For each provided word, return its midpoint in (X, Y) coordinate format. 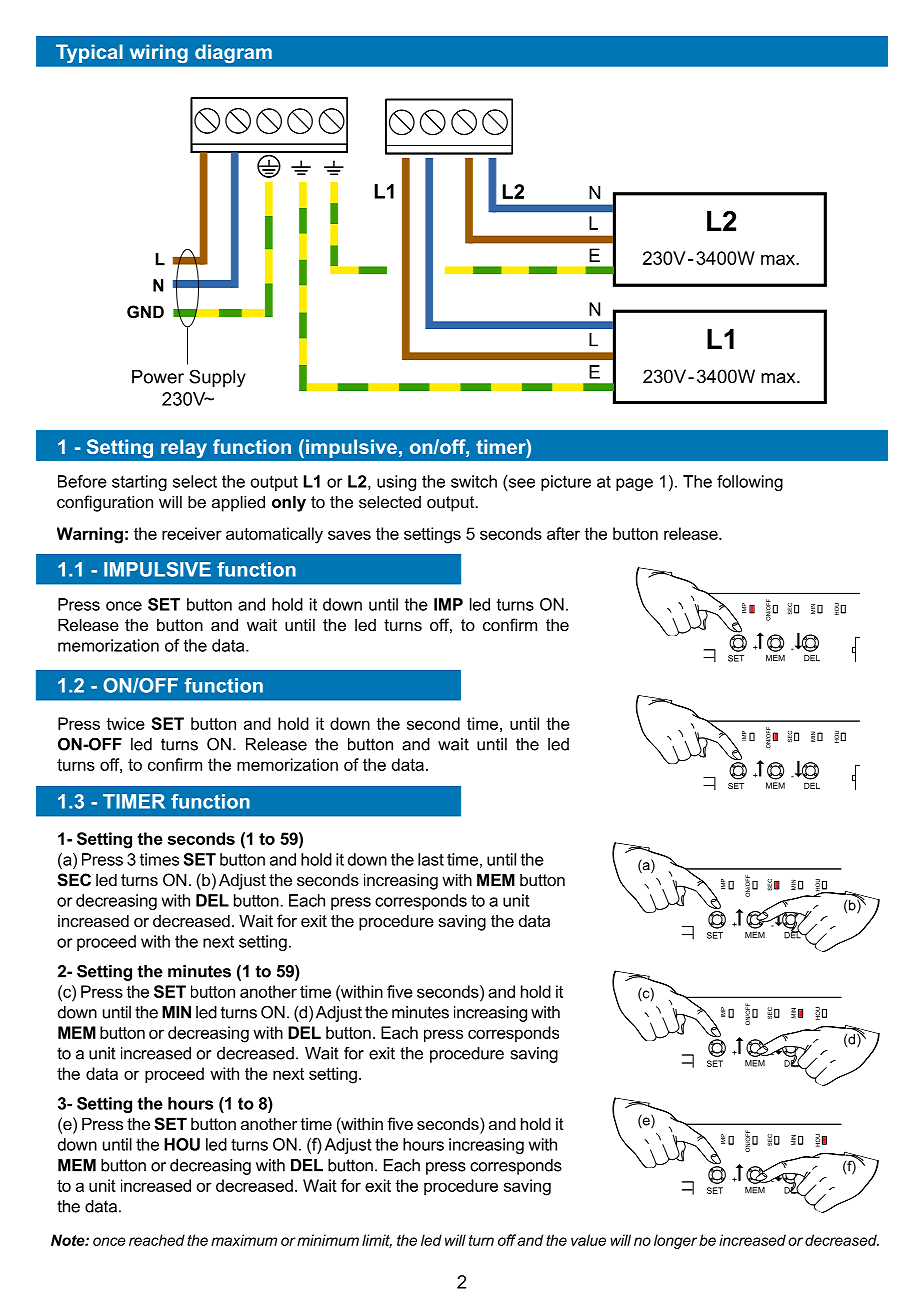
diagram (233, 54)
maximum (244, 1240)
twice (125, 723)
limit (377, 1241)
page (634, 484)
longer (675, 1241)
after (563, 533)
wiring (159, 54)
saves (349, 535)
